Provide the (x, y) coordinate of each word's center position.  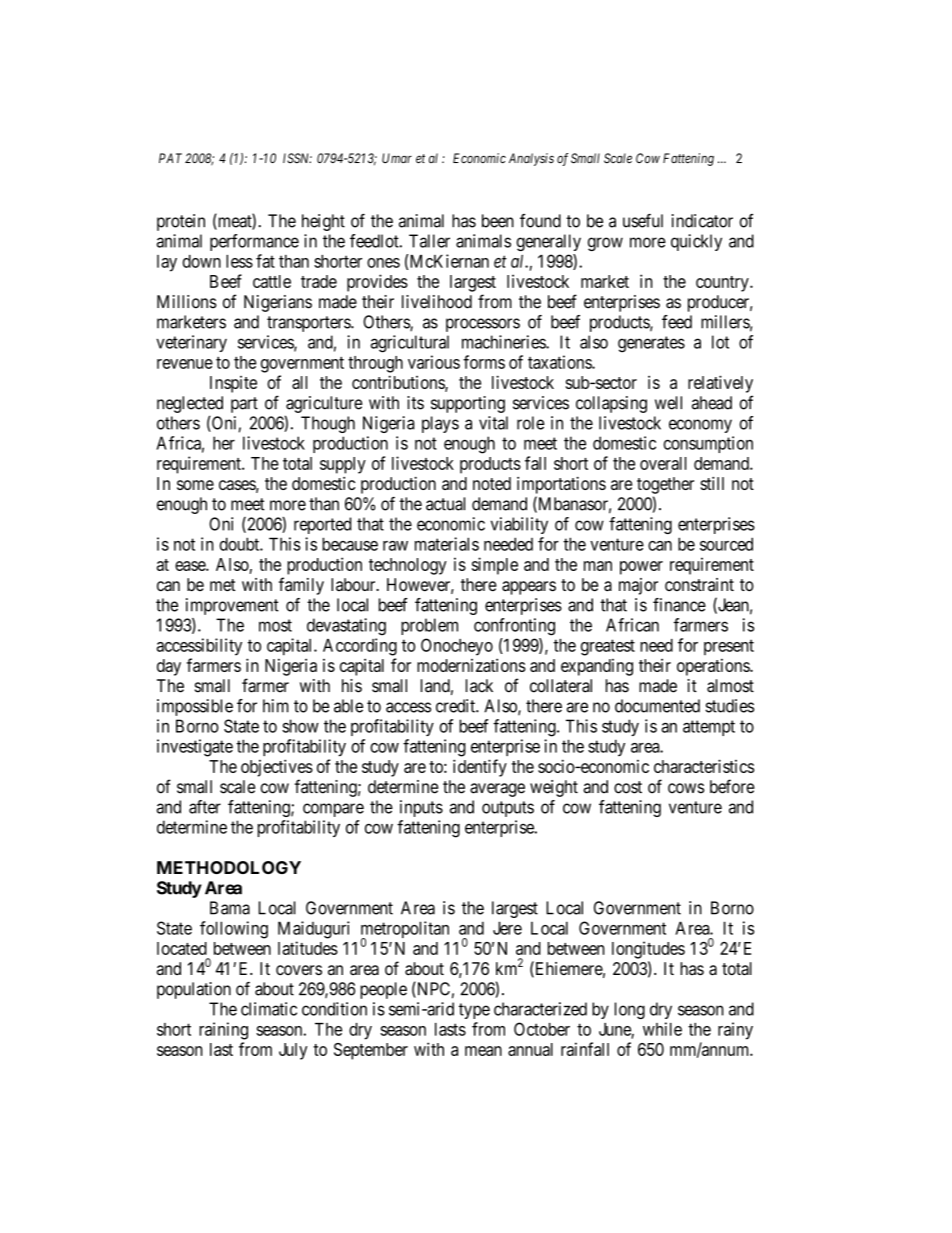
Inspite (233, 384)
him (276, 706)
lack (479, 686)
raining (223, 1031)
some (195, 485)
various (434, 362)
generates (651, 344)
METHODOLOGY (229, 867)
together (665, 485)
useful (643, 221)
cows (686, 788)
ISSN (297, 158)
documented (657, 706)
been (498, 221)
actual (445, 504)
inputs (421, 808)
